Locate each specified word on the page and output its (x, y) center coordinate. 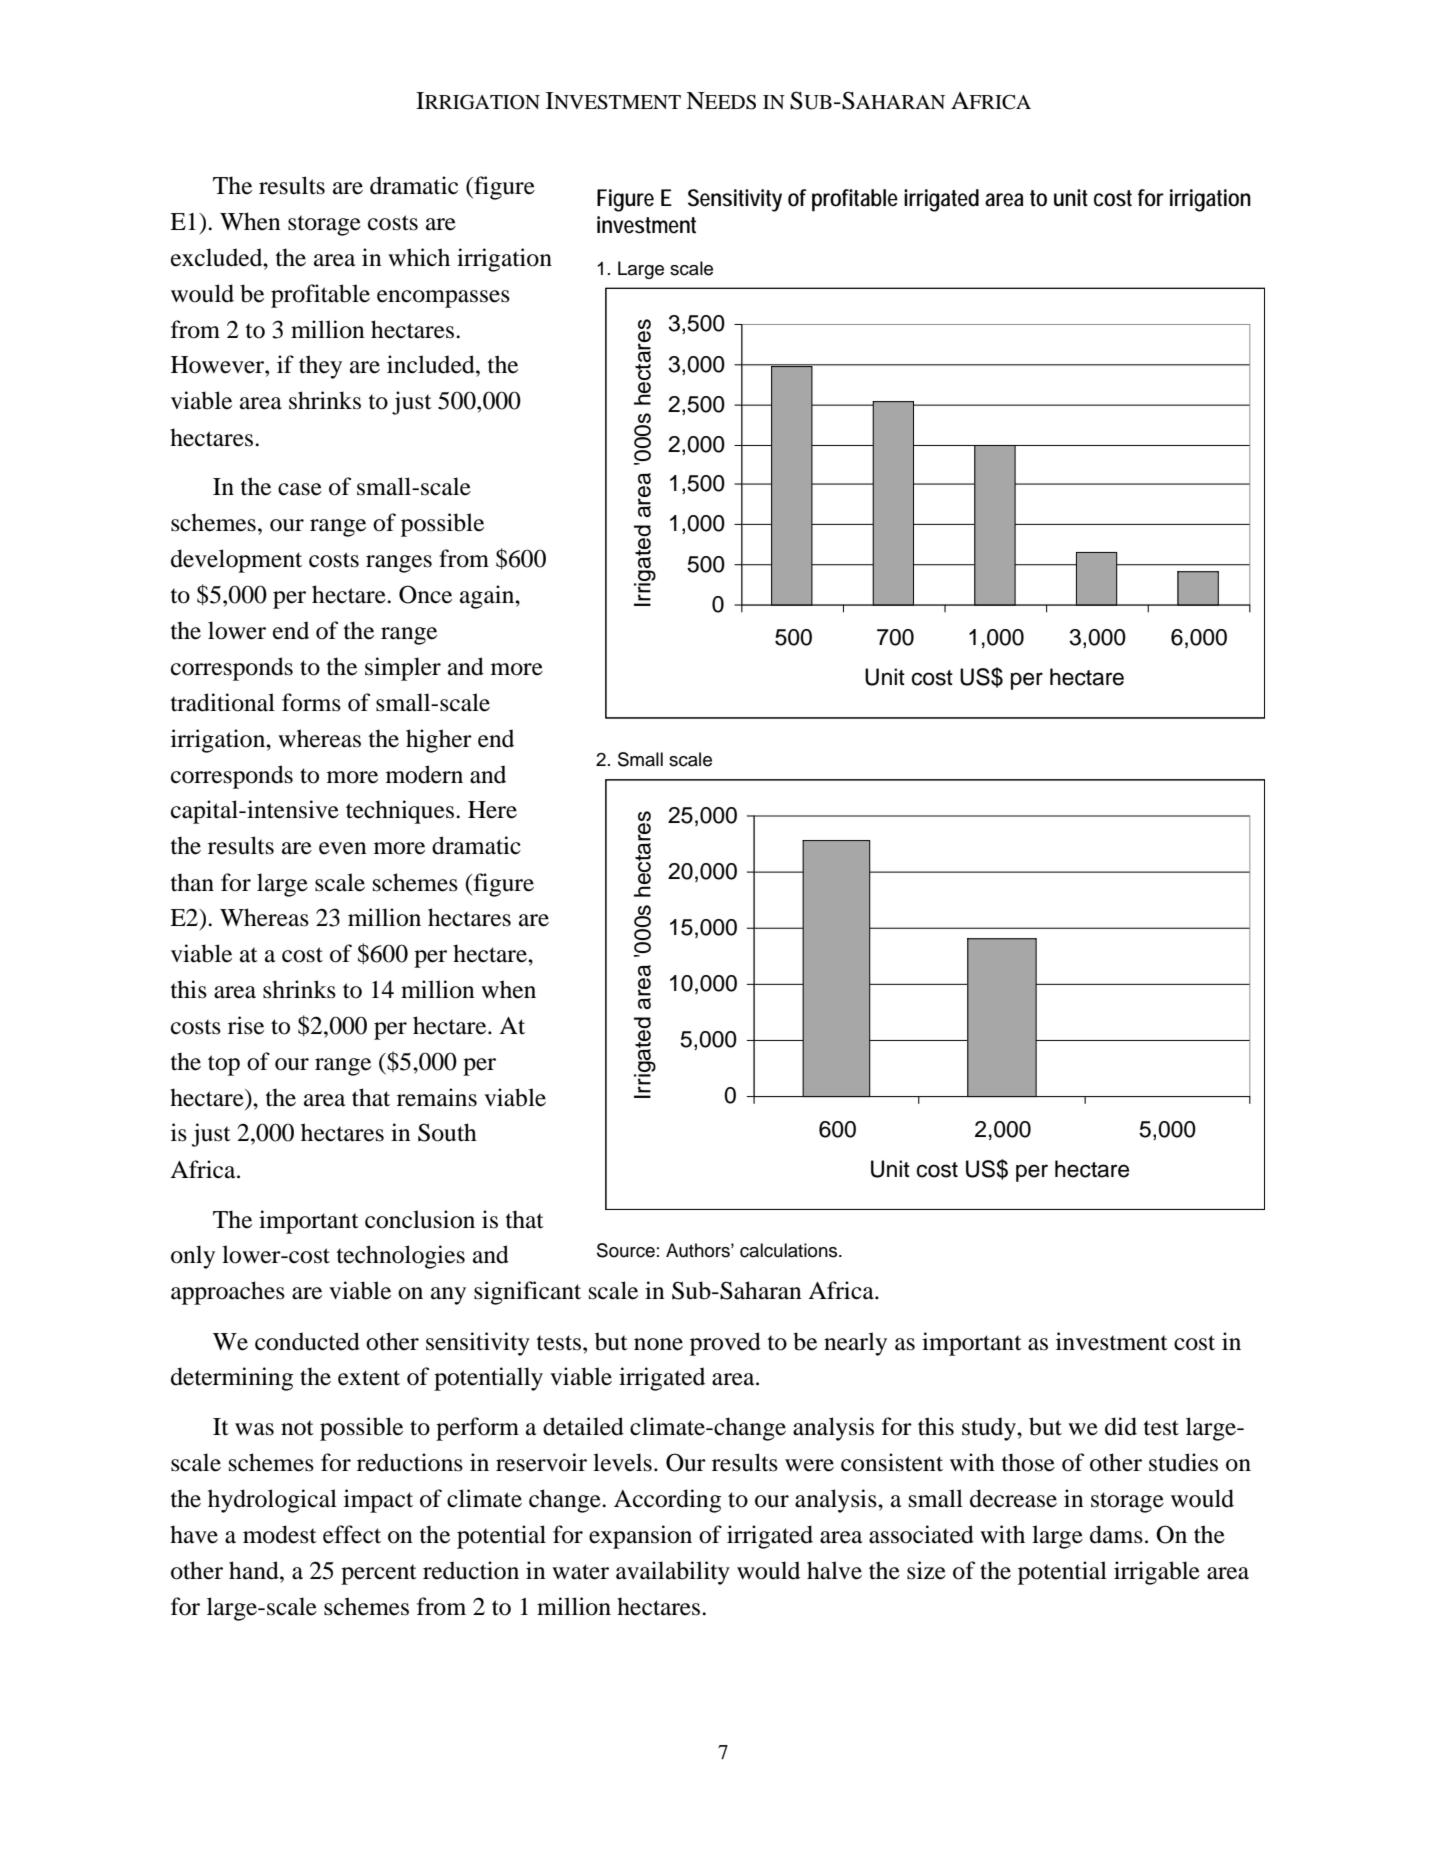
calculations (790, 1250)
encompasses (443, 299)
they (320, 367)
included (432, 364)
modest (280, 1534)
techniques (400, 812)
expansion (640, 1537)
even (343, 848)
